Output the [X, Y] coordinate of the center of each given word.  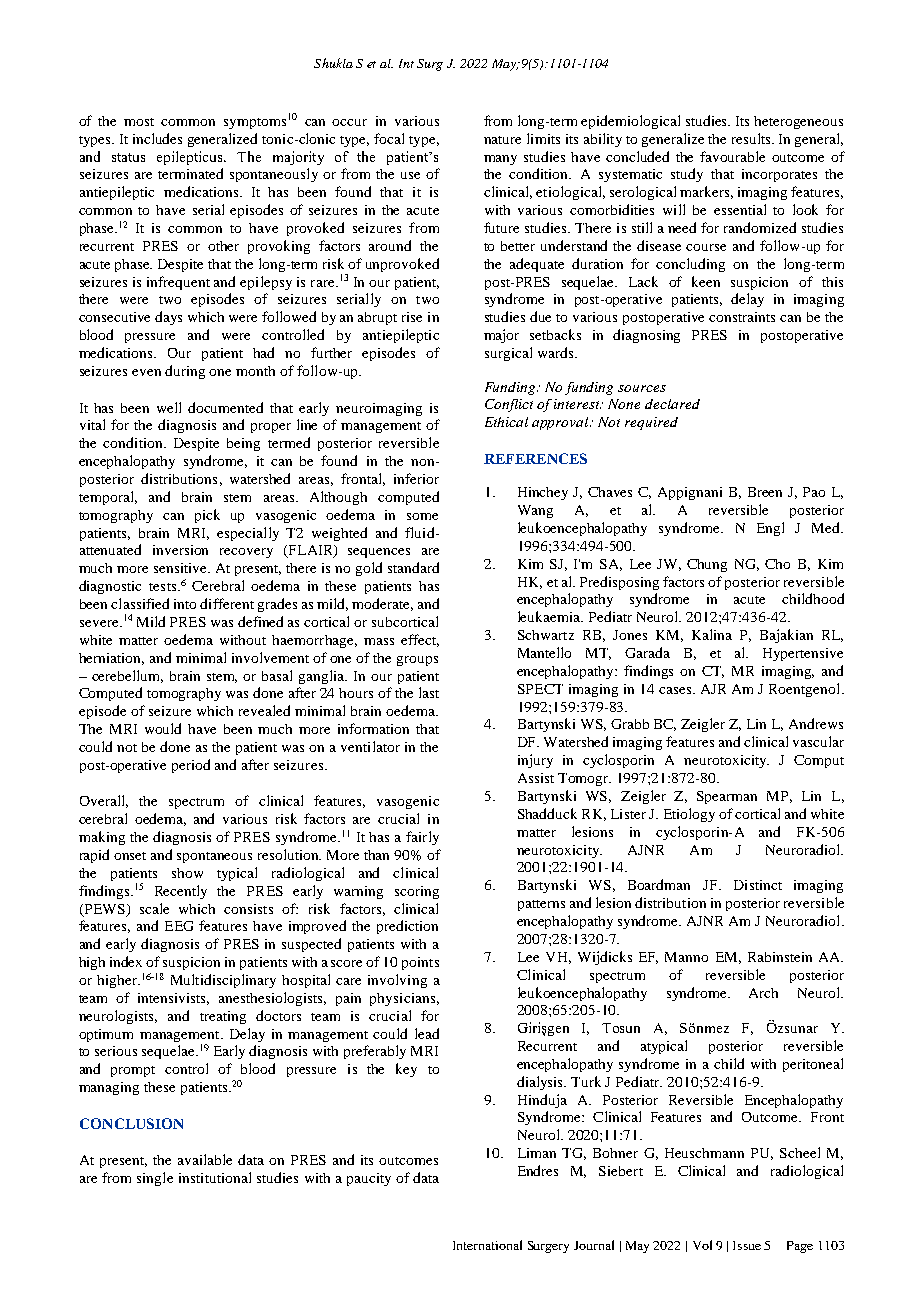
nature [502, 140]
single [155, 1179]
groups [417, 661]
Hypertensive [803, 654]
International [487, 1245]
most [139, 122]
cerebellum [127, 676]
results [752, 138]
